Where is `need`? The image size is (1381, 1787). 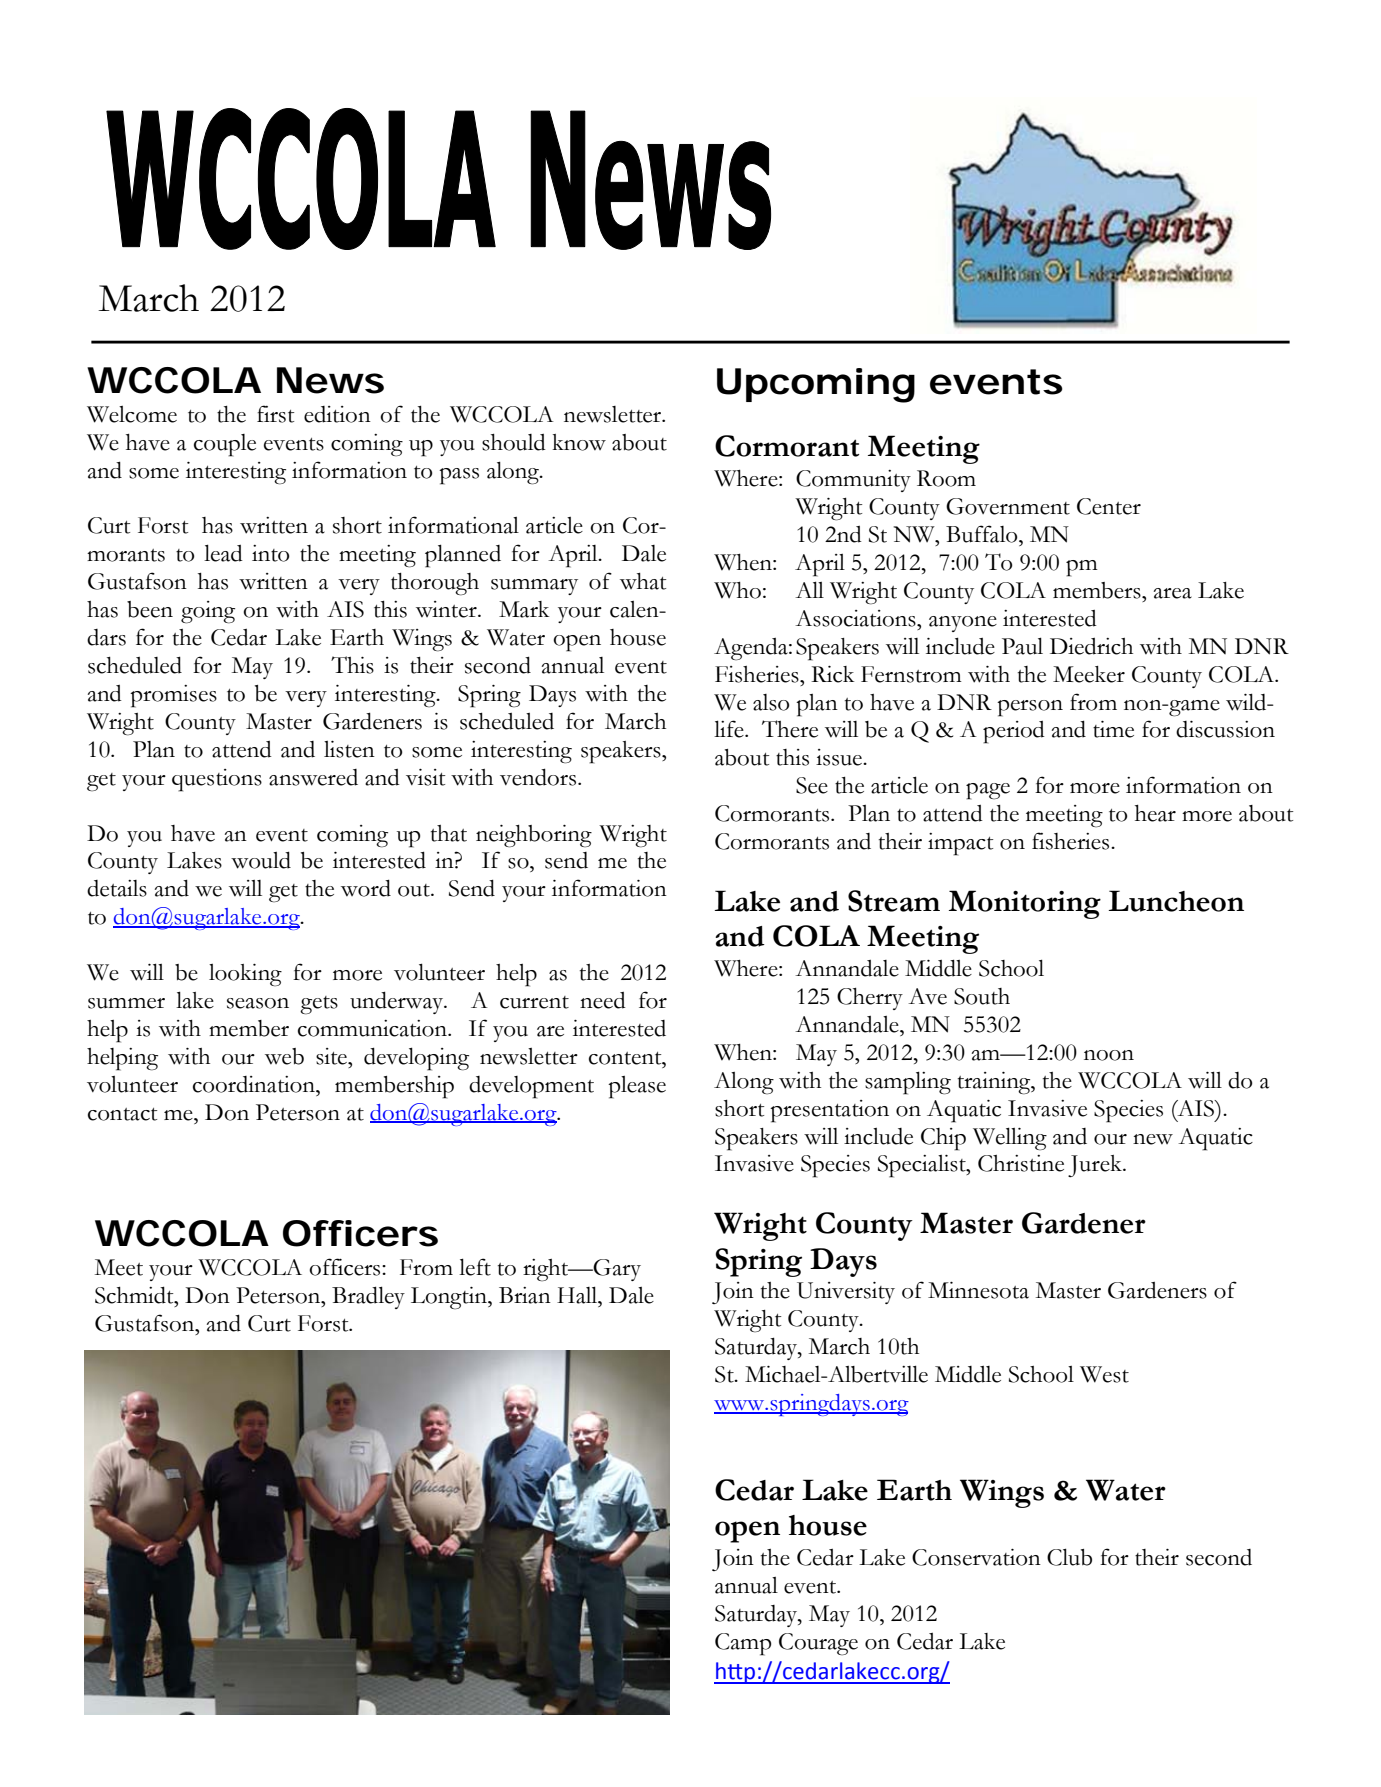
need is located at coordinates (603, 1000).
